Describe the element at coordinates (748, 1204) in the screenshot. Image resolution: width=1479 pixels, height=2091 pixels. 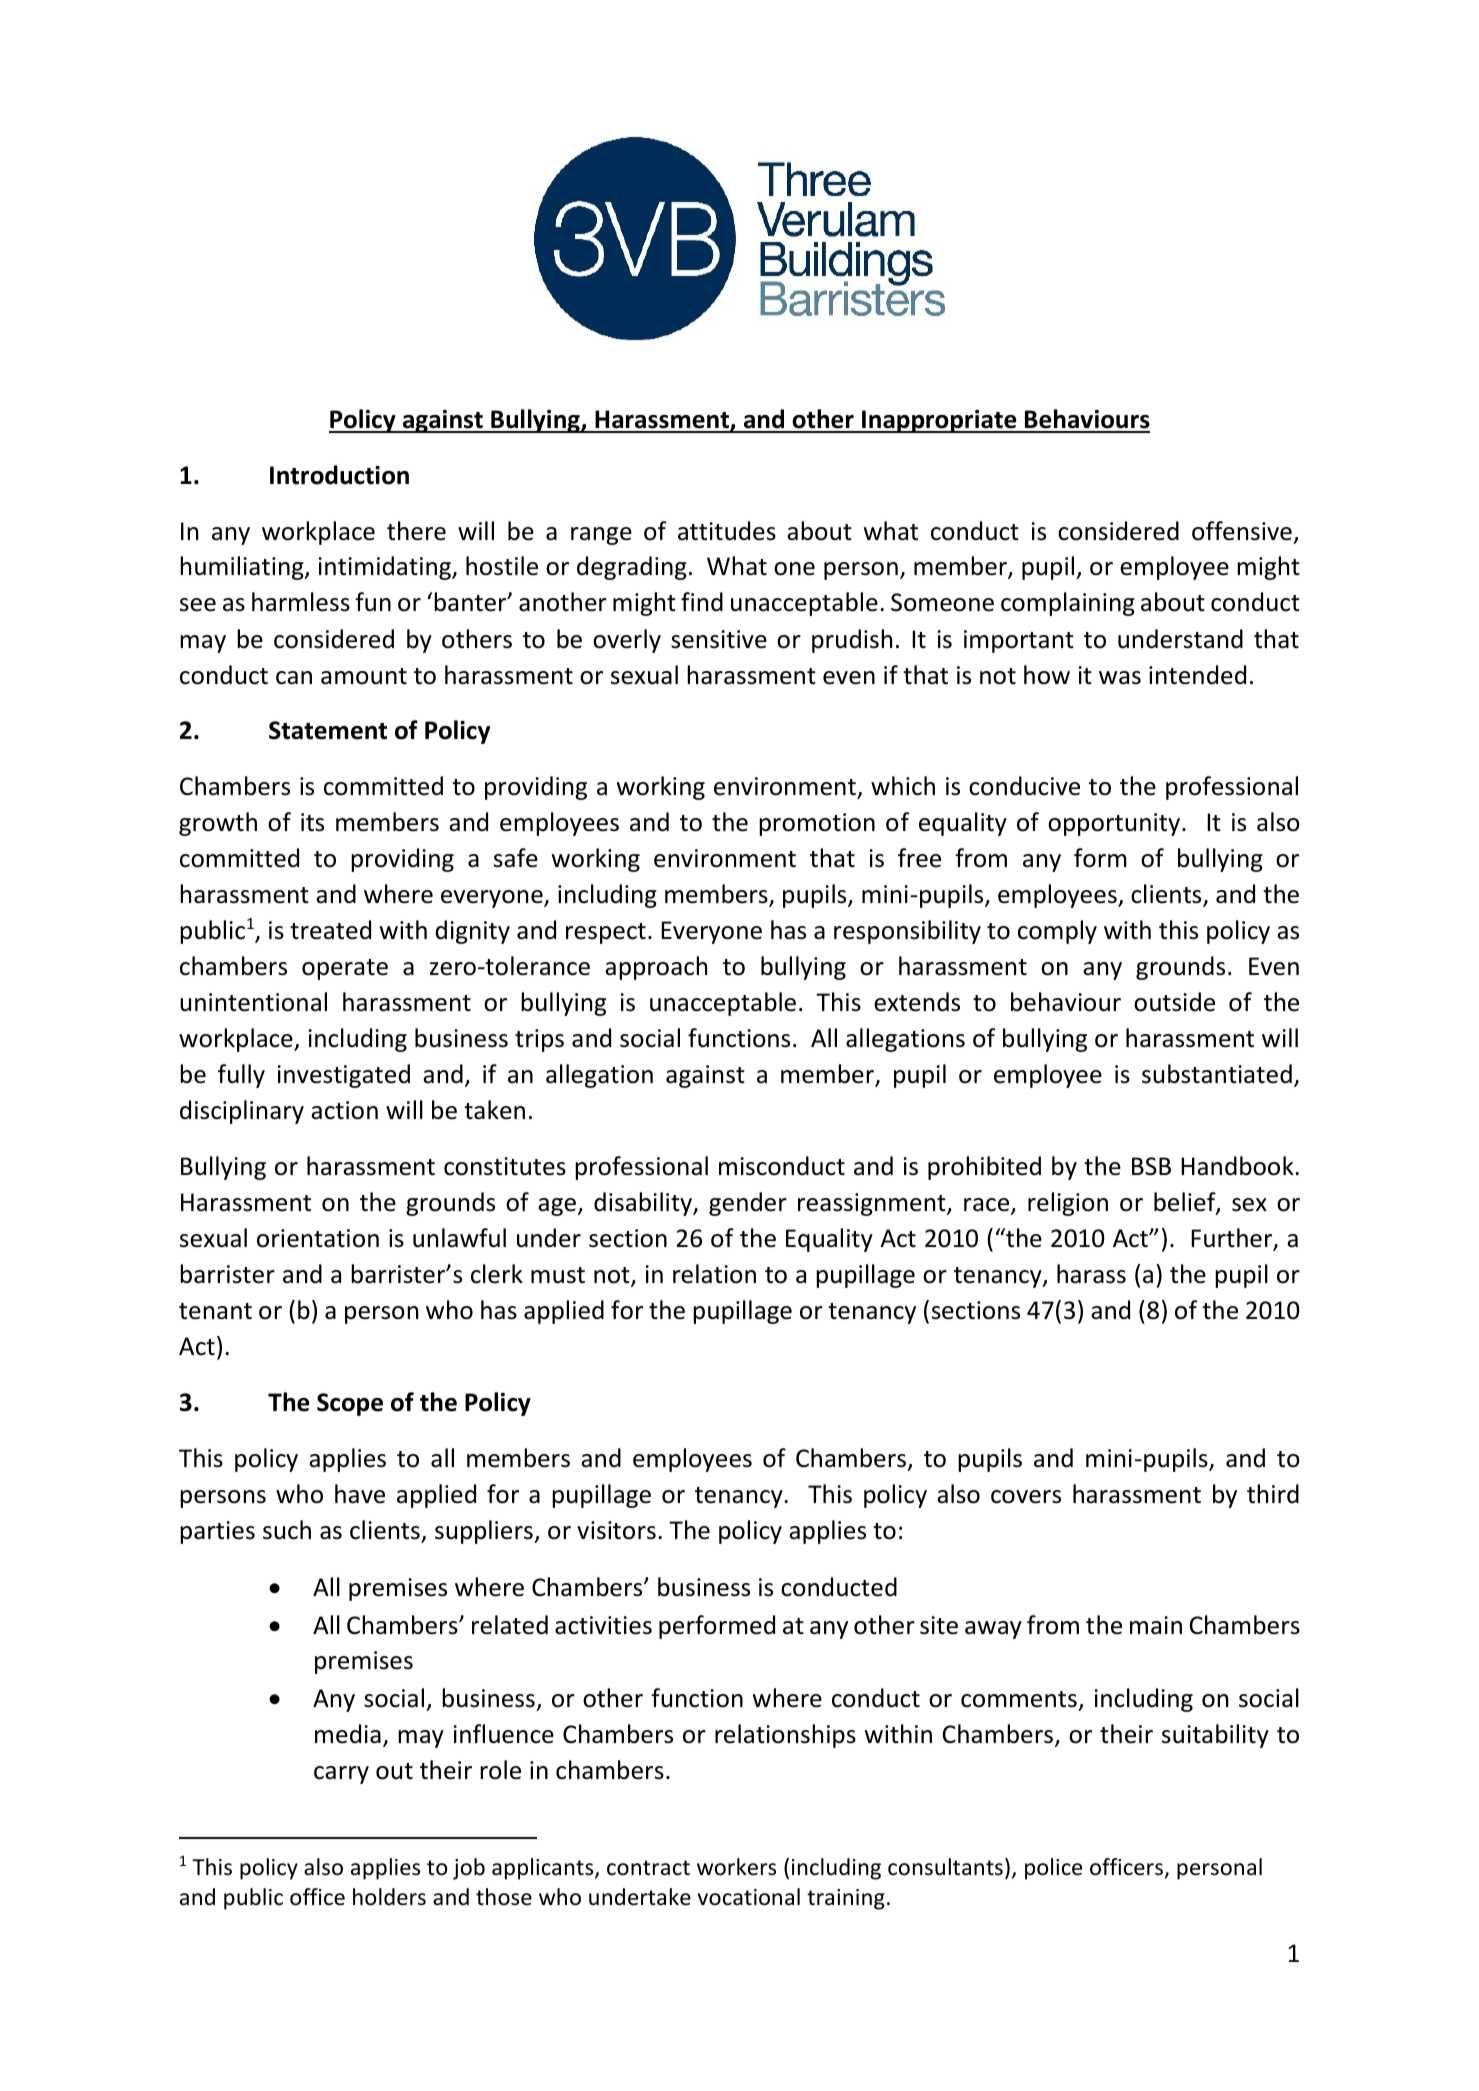
I see `gender` at that location.
